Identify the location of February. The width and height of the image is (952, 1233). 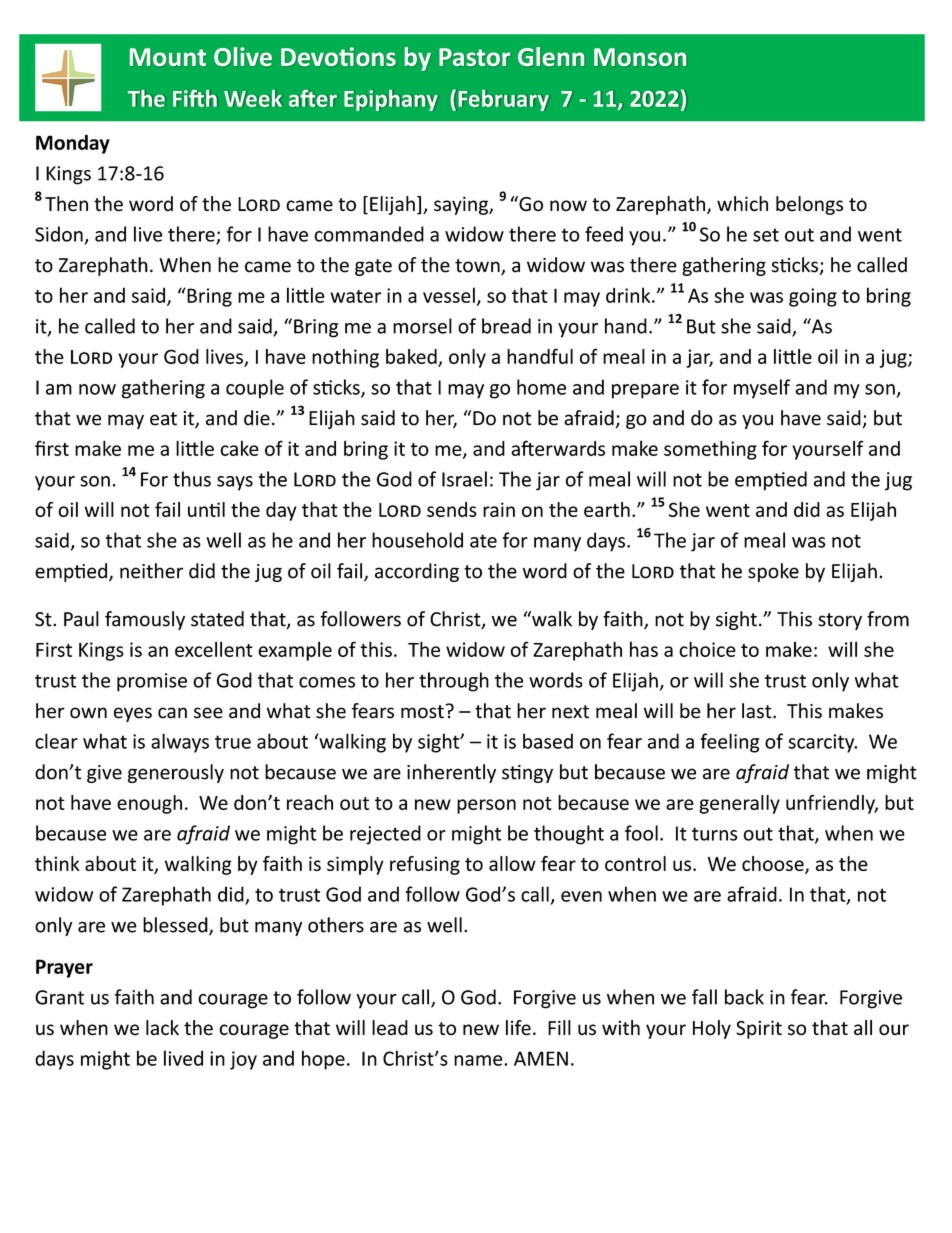
(504, 100).
